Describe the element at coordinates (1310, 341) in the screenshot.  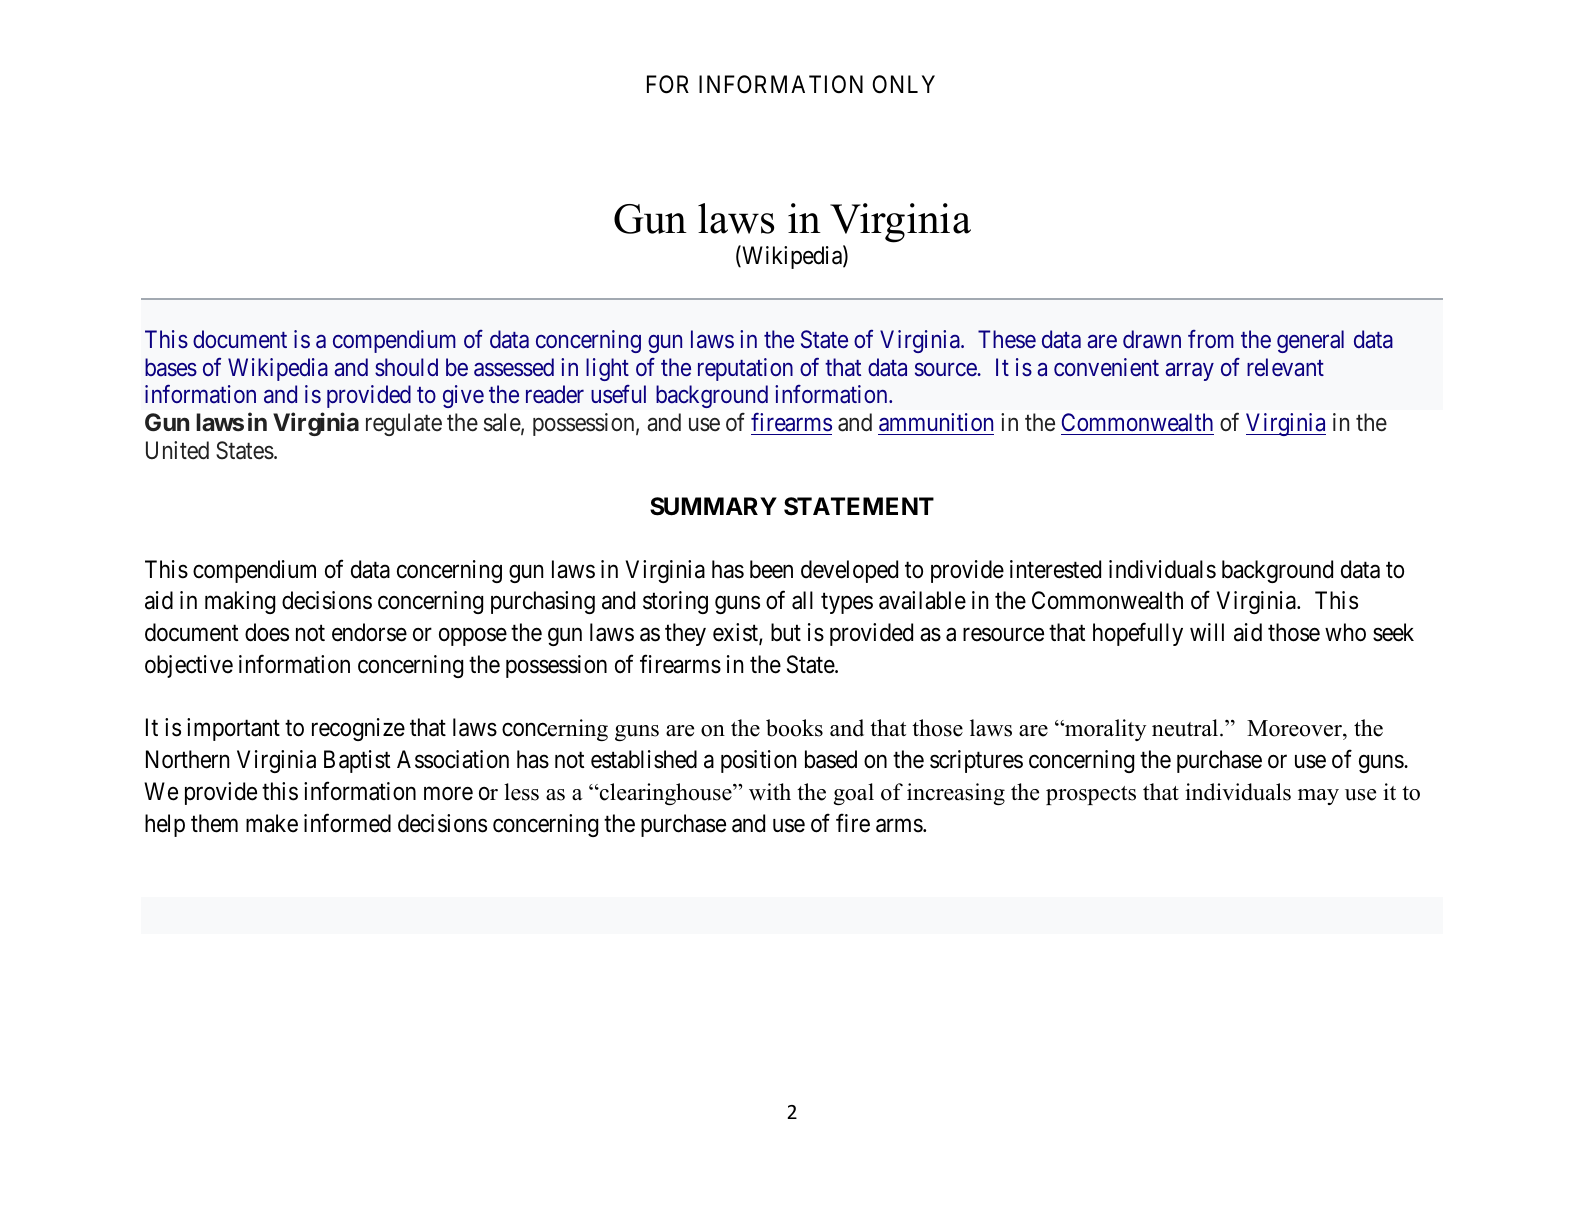
I see `general` at that location.
